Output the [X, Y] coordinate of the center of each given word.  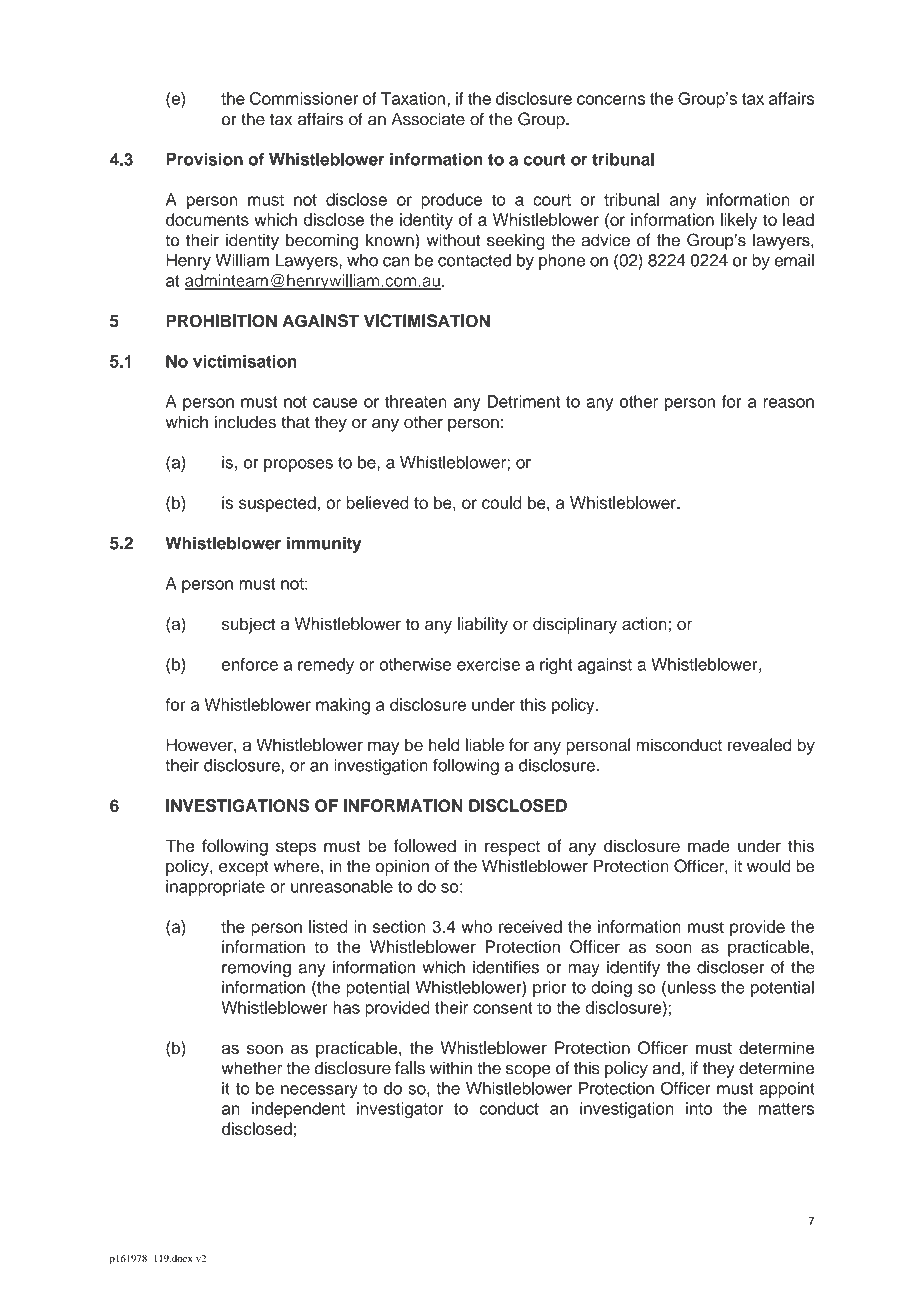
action [644, 623]
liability [483, 625]
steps [296, 848]
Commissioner [304, 98]
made [709, 846]
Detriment [523, 401]
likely [739, 221]
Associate [428, 119]
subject [248, 625]
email [794, 260]
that [295, 422]
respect [512, 848]
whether [251, 1068]
